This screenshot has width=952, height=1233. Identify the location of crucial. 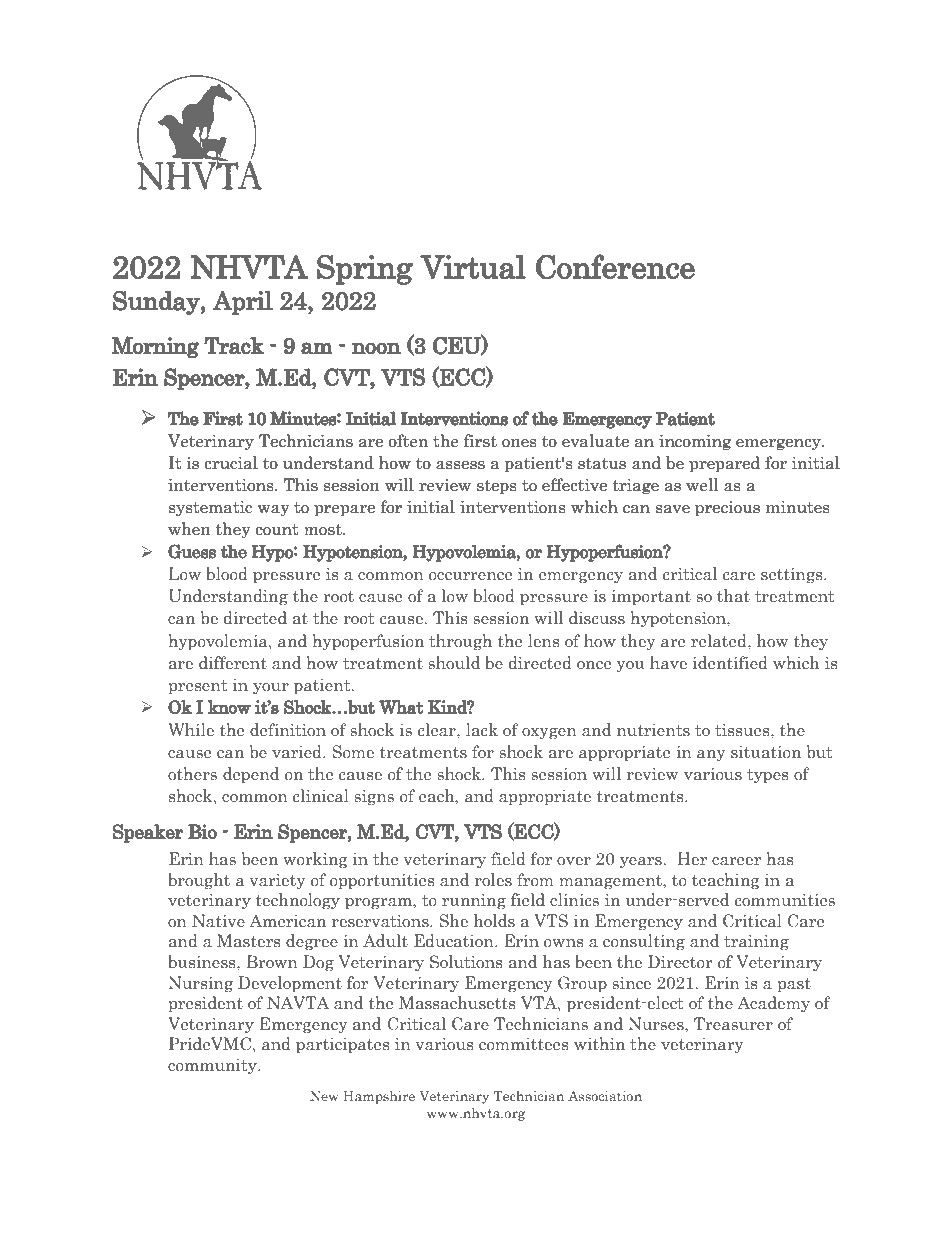
(231, 463).
